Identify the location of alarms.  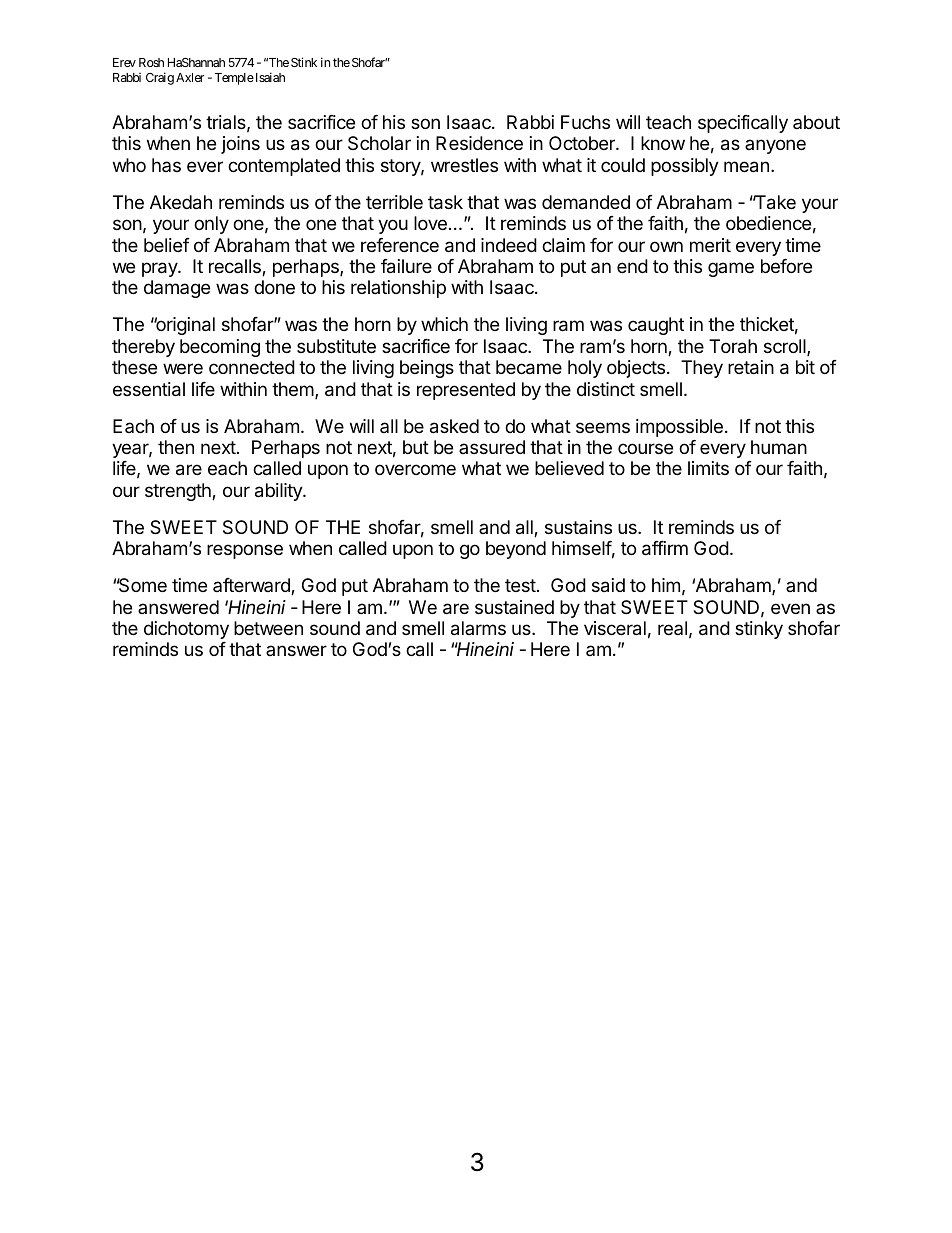
(478, 628).
